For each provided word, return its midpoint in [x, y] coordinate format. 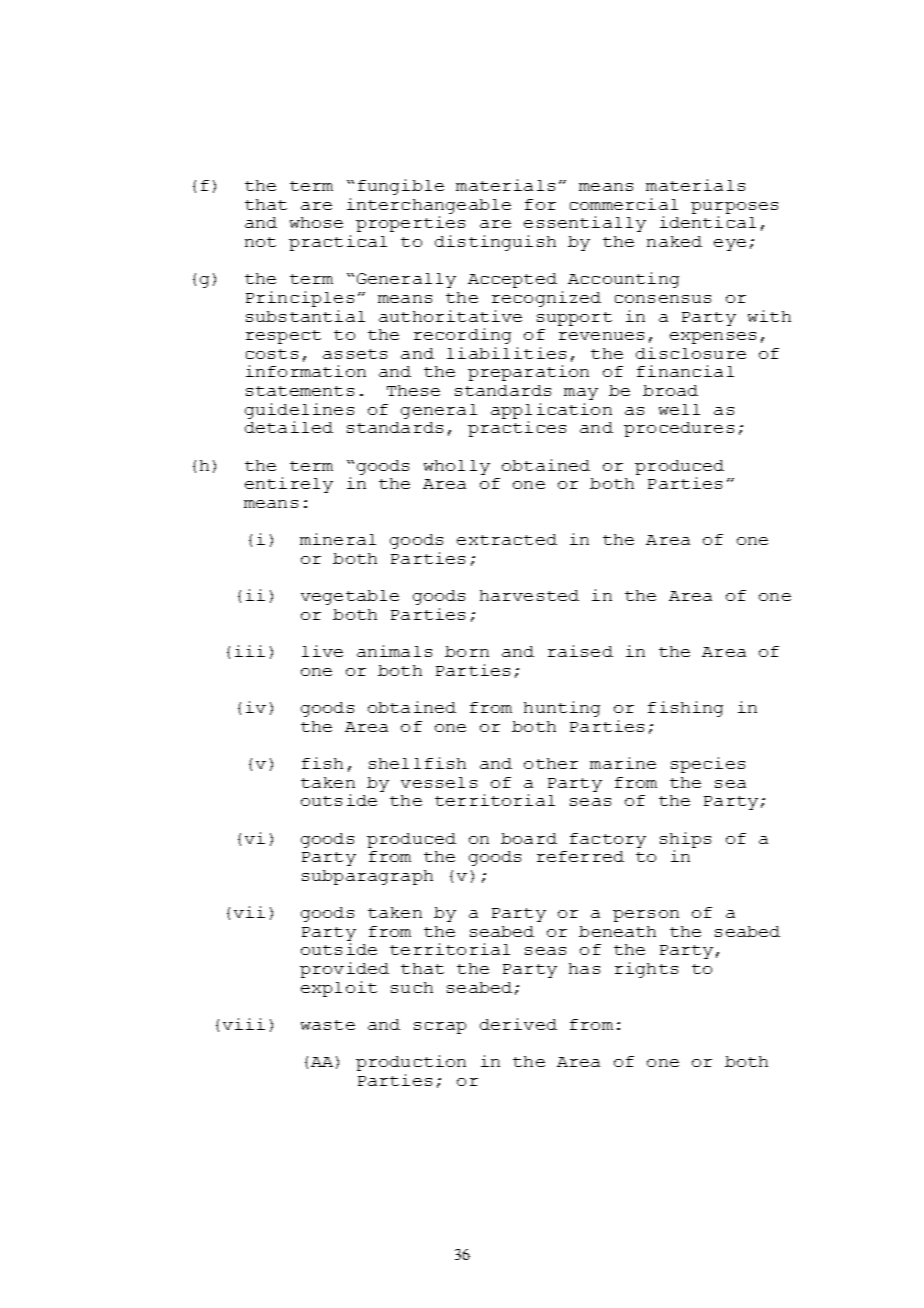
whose [316, 222]
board [529, 838]
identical [708, 222]
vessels [439, 782]
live [322, 651]
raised [580, 651]
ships [685, 840]
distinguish [495, 243]
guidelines [299, 411]
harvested [529, 595]
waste [328, 1025]
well [679, 409]
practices [517, 429]
